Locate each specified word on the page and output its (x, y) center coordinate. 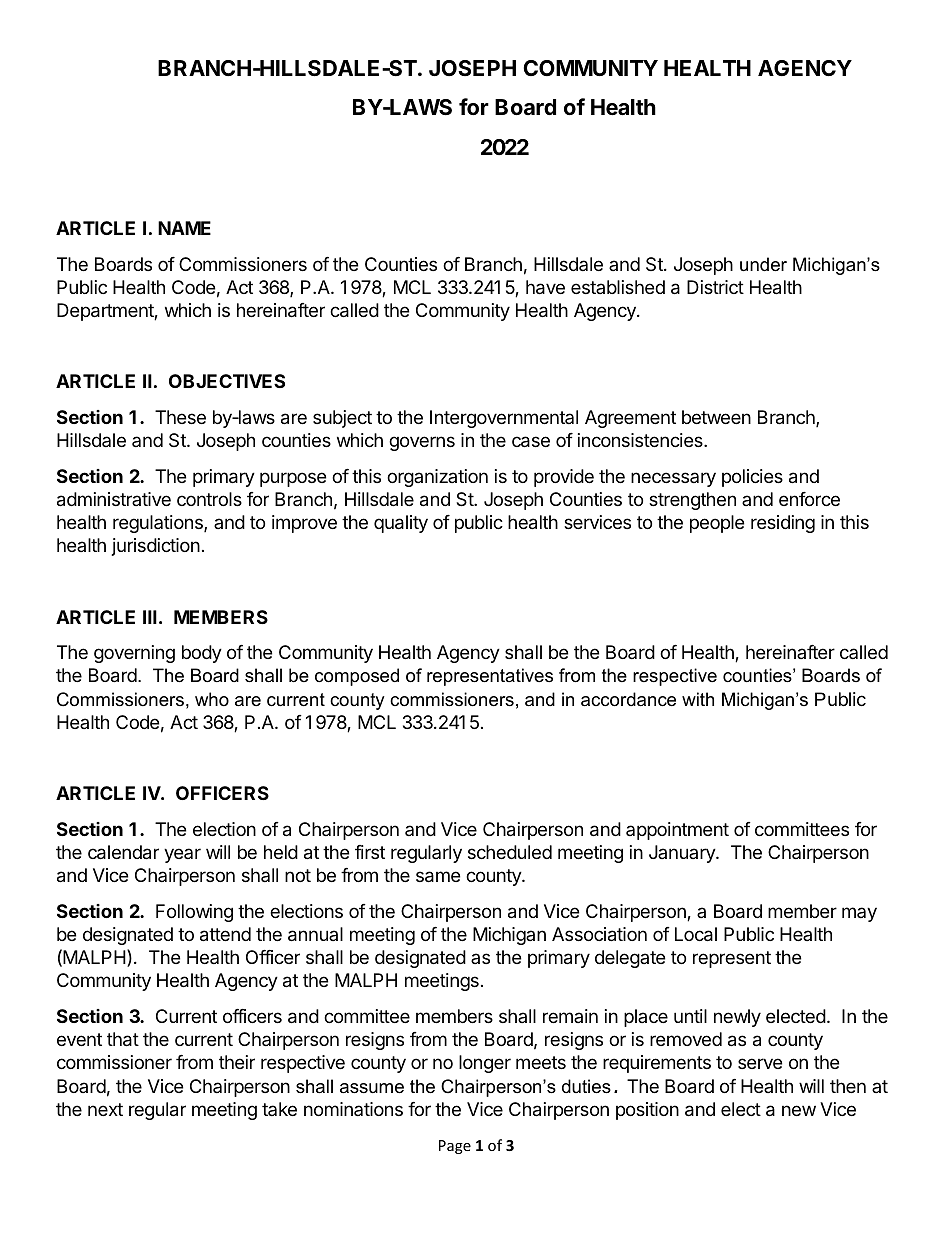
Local (696, 934)
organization (437, 478)
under (763, 264)
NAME (184, 228)
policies (752, 478)
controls (209, 499)
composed (357, 677)
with (698, 699)
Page (455, 1147)
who (212, 699)
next (105, 1109)
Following (194, 913)
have (545, 287)
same (438, 877)
